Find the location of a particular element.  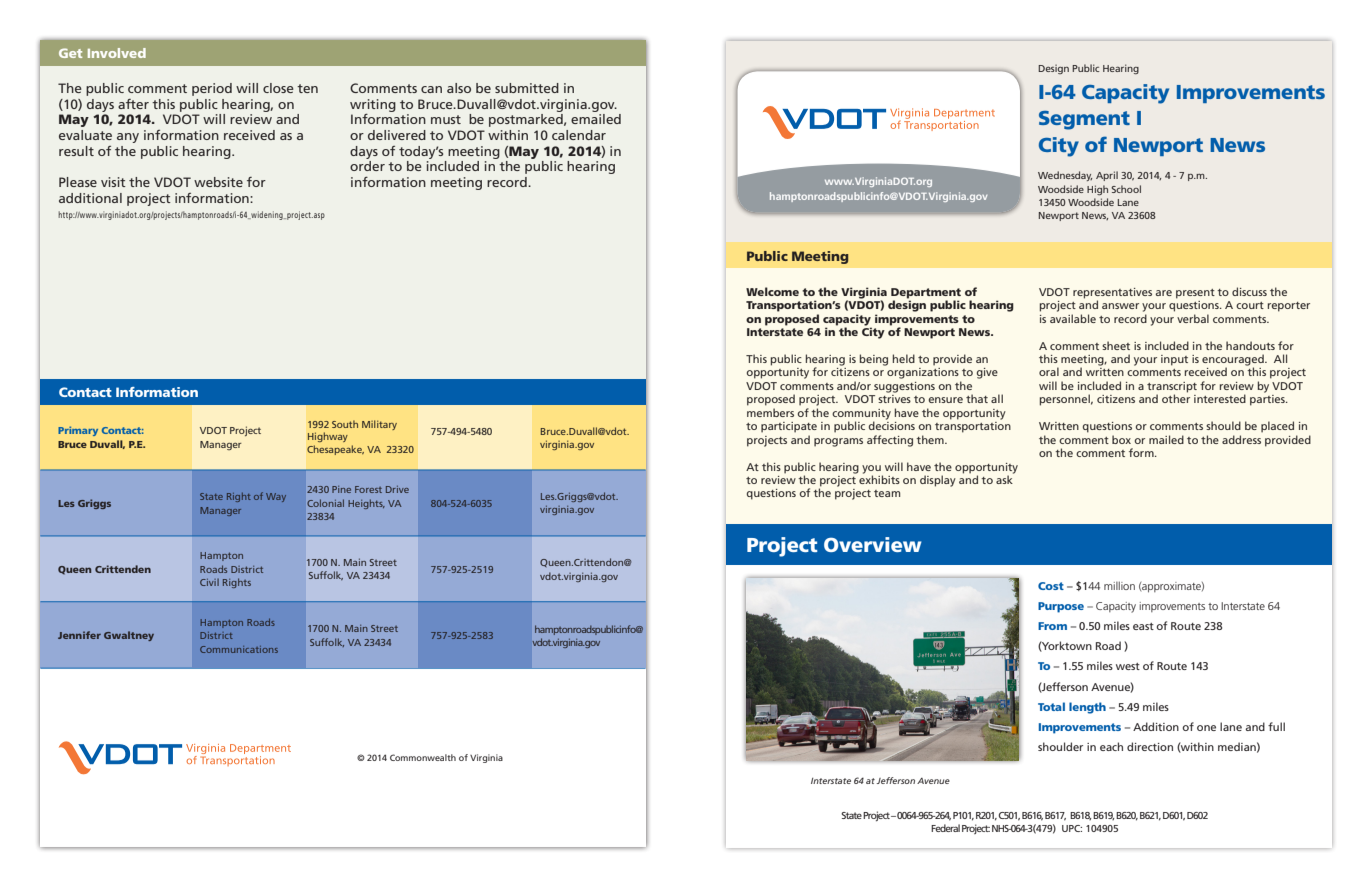

participate is located at coordinates (789, 427).
